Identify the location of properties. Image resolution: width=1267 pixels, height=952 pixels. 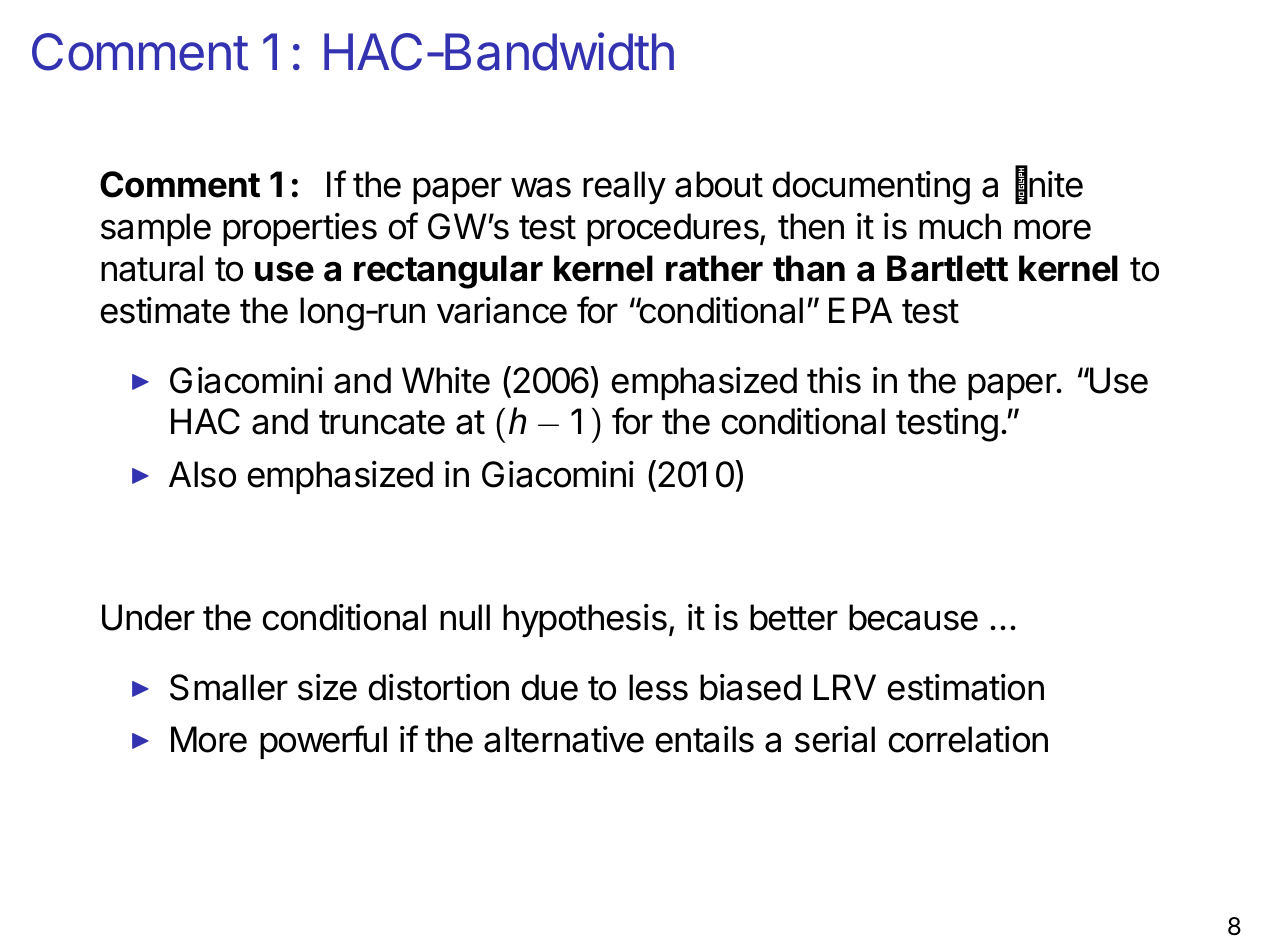
(300, 229).
